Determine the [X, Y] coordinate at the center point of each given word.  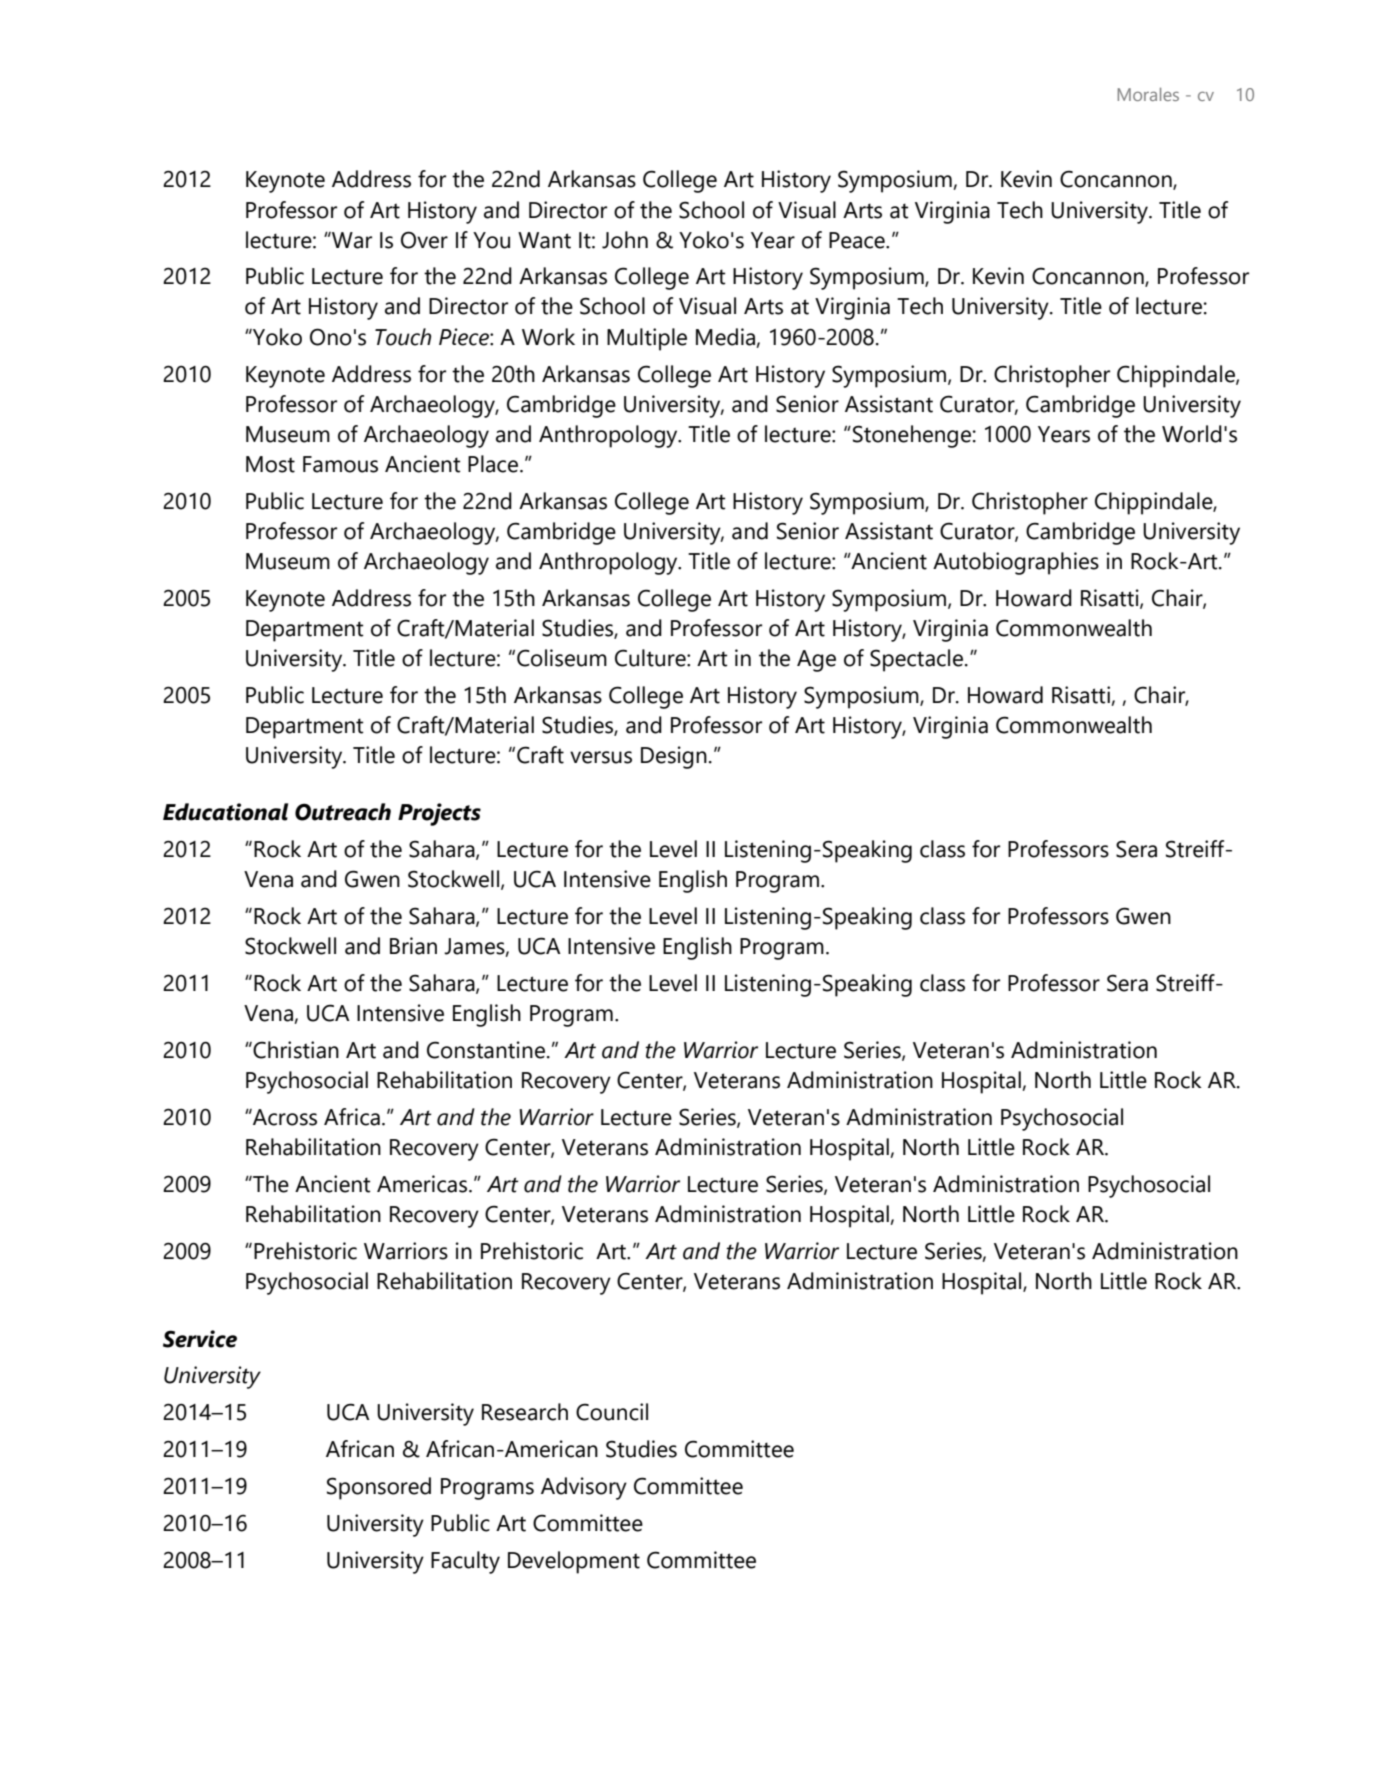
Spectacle [916, 660]
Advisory [584, 1488]
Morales [1148, 94]
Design [674, 757]
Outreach [343, 812]
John [625, 240]
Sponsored [379, 1488]
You [491, 240]
